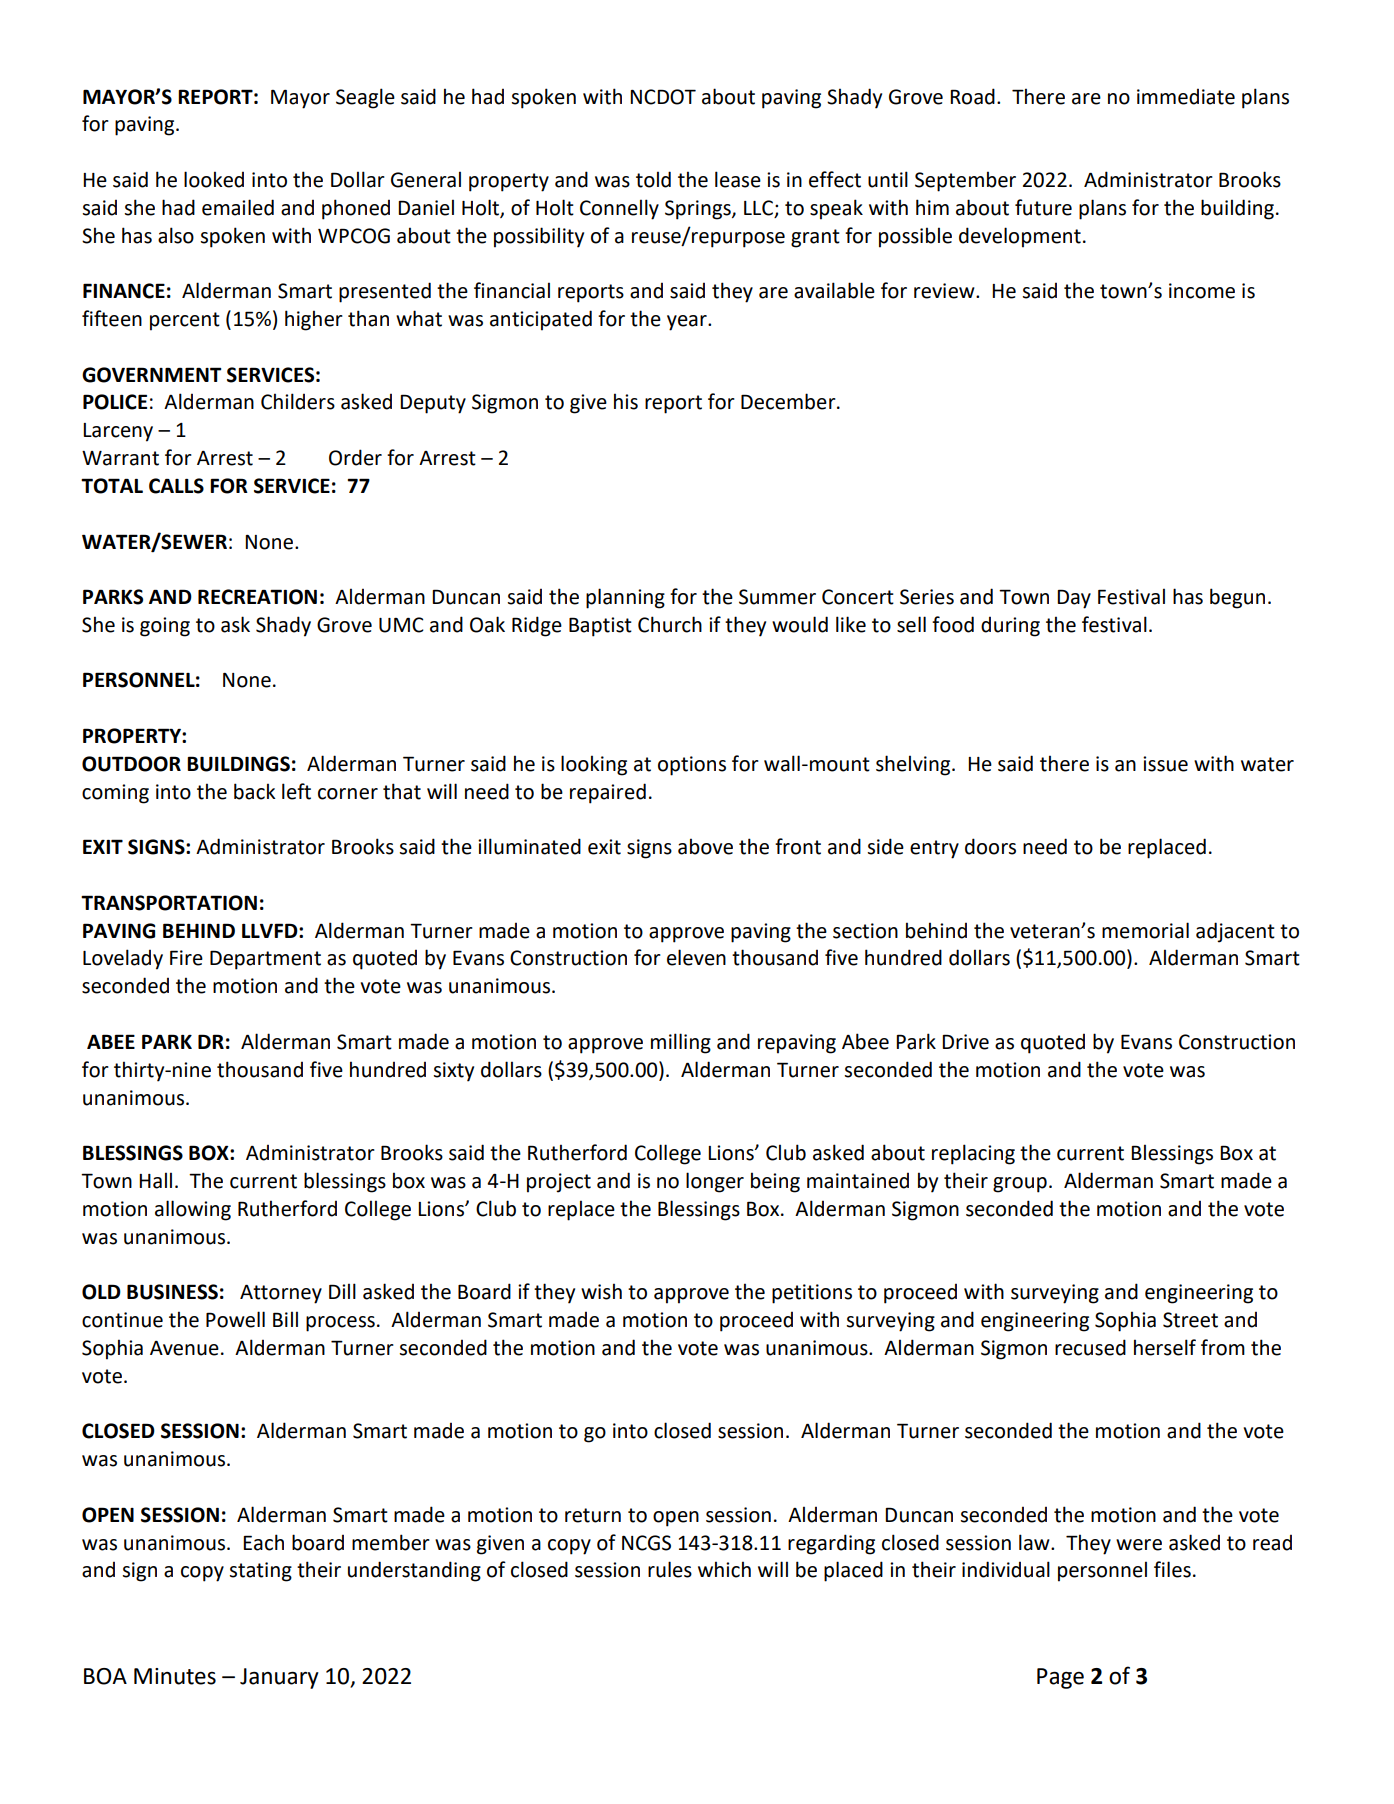 The height and width of the screenshot is (1804, 1394). I want to click on immediate, so click(1186, 96).
